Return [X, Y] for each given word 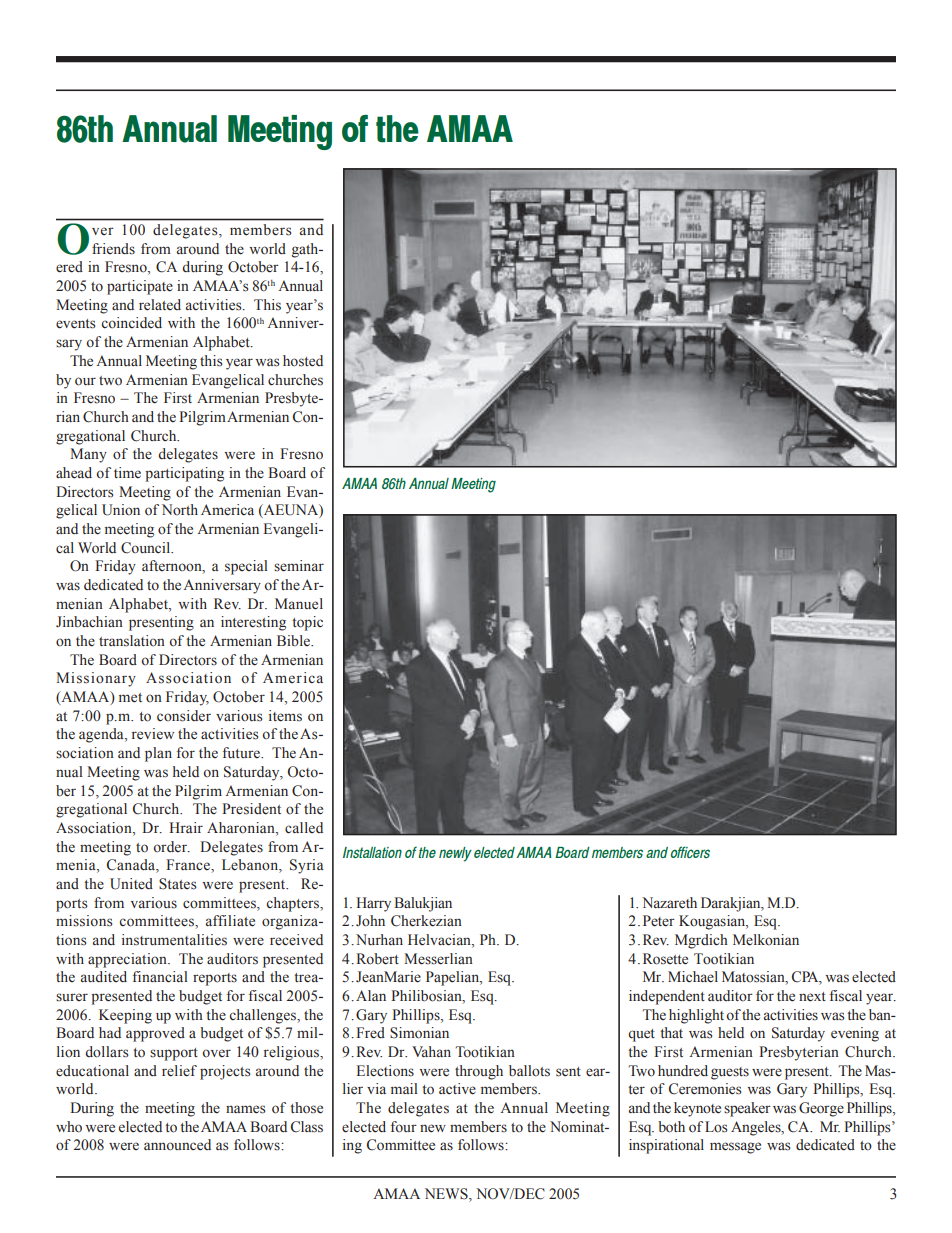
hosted [303, 361]
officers [690, 852]
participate [140, 287]
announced [177, 1145]
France [189, 865]
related [160, 305]
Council [147, 548]
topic [307, 623]
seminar [299, 566]
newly [455, 854]
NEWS [447, 1194]
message [735, 1148]
